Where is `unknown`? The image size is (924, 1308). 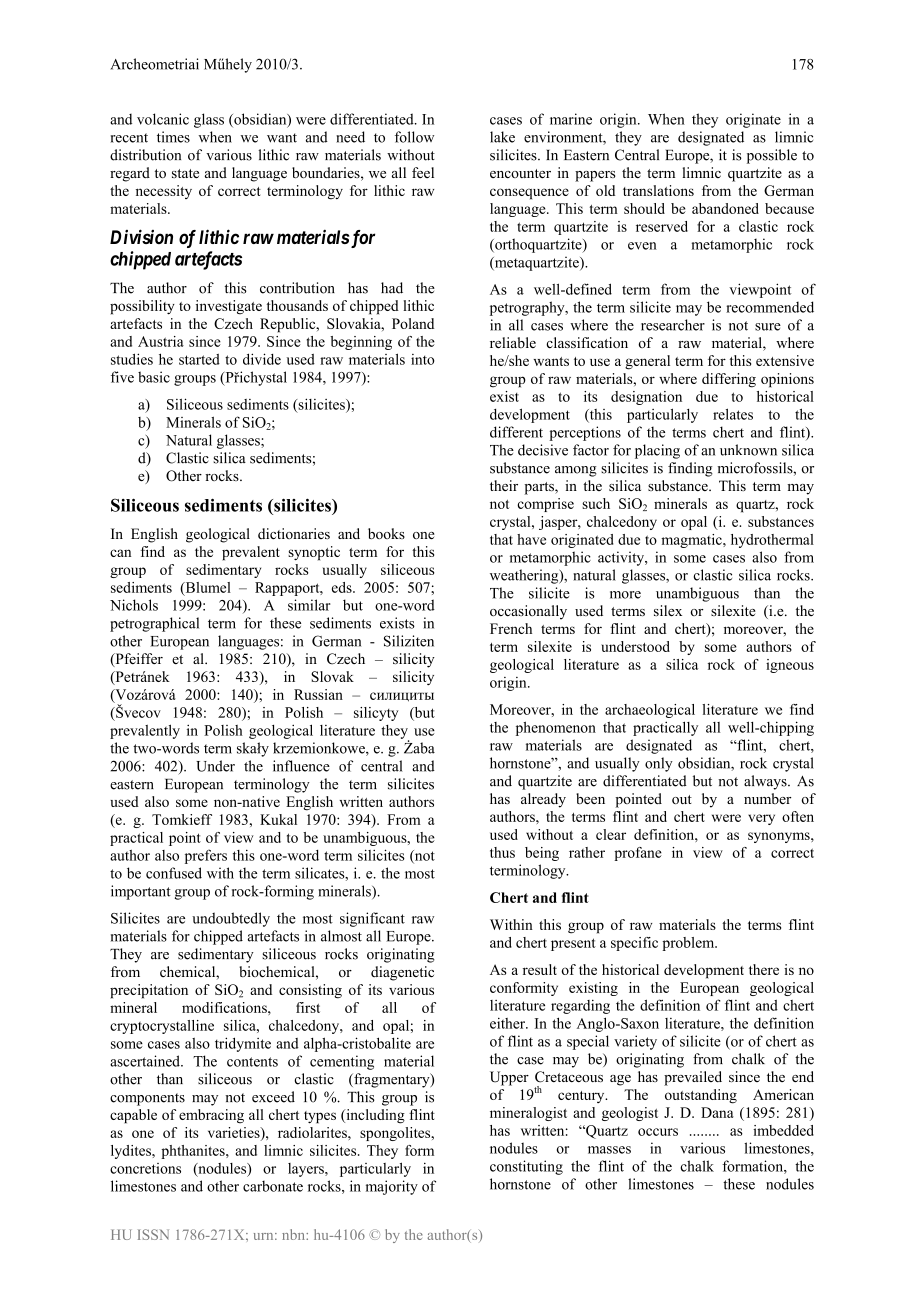
unknown is located at coordinates (748, 450).
